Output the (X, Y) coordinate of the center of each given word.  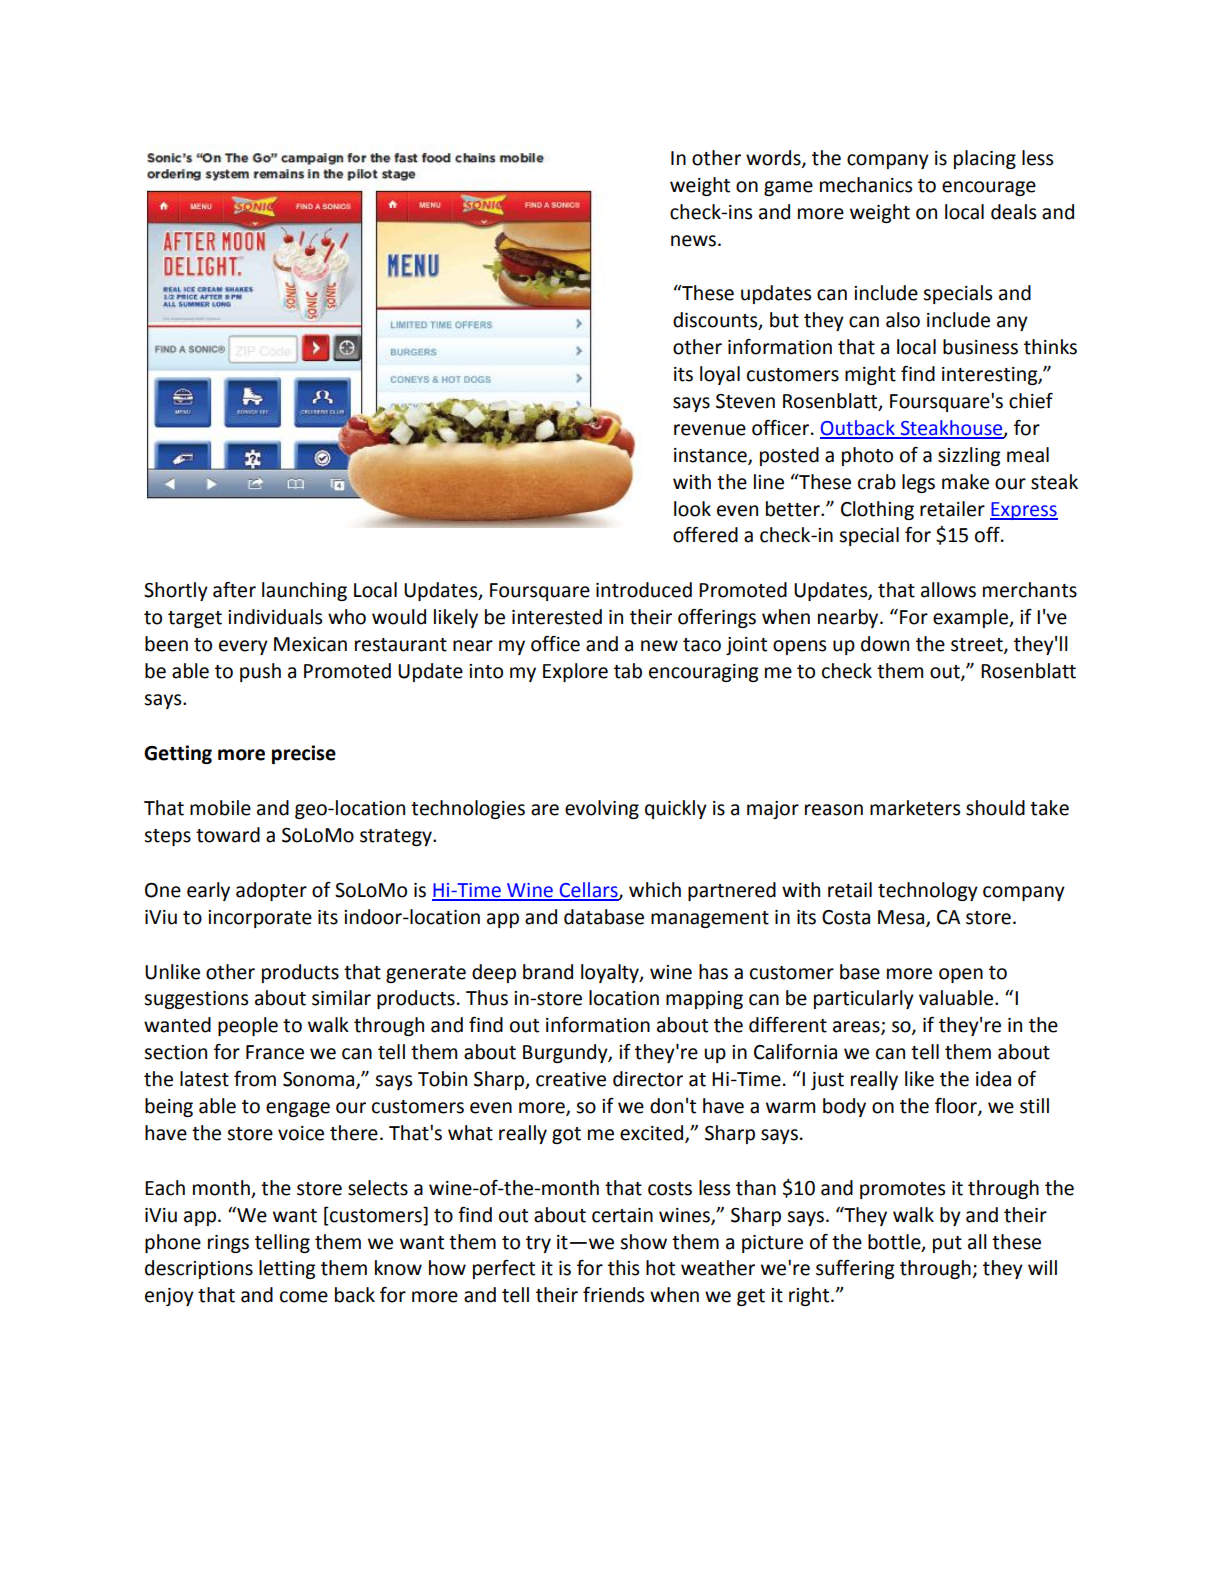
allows (948, 590)
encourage (989, 188)
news (693, 241)
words (774, 158)
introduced (644, 590)
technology (928, 891)
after (234, 590)
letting (287, 1269)
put (947, 1244)
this (623, 1268)
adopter (271, 891)
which (655, 890)
